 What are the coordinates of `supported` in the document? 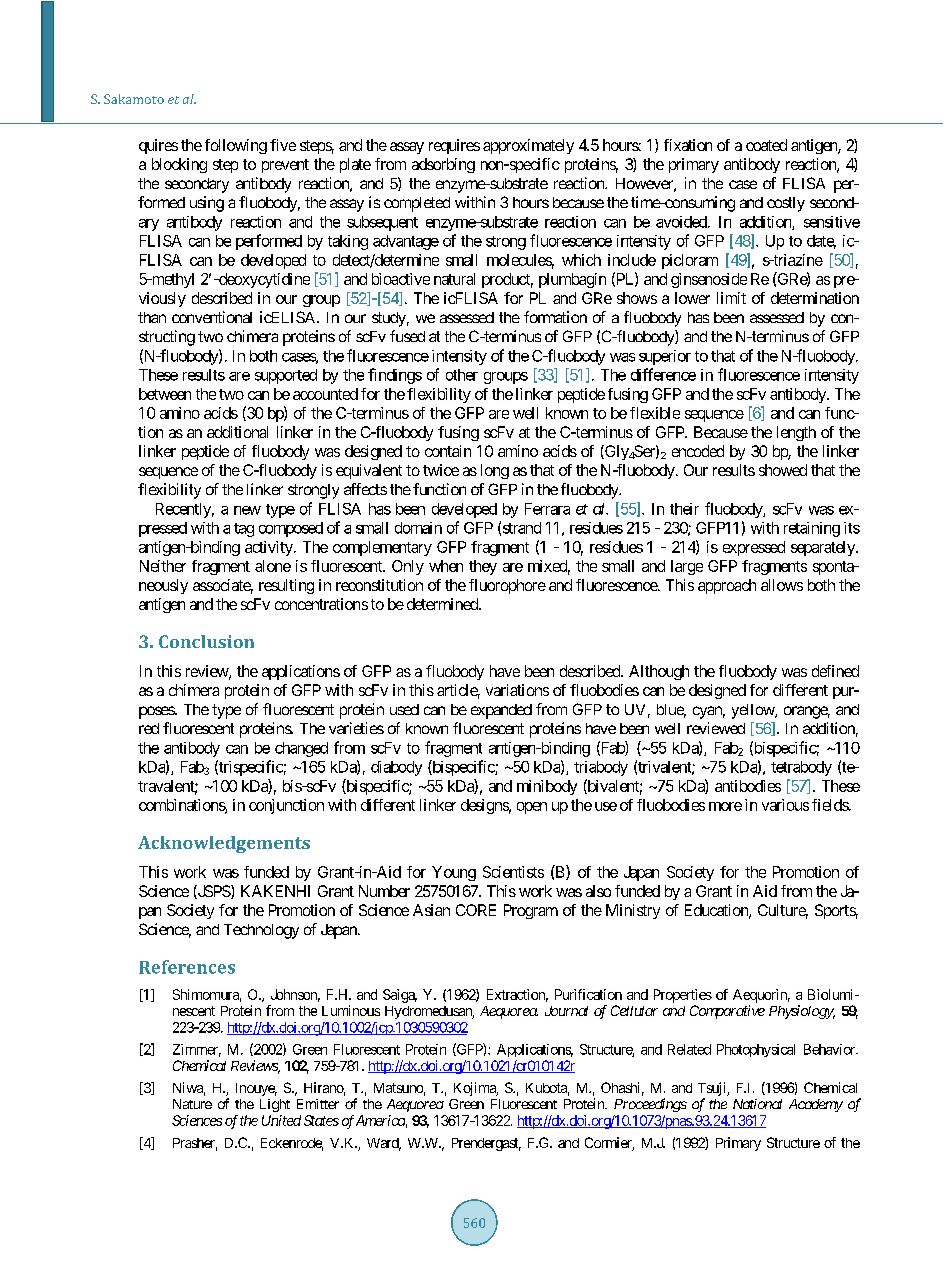 It's located at (286, 376).
